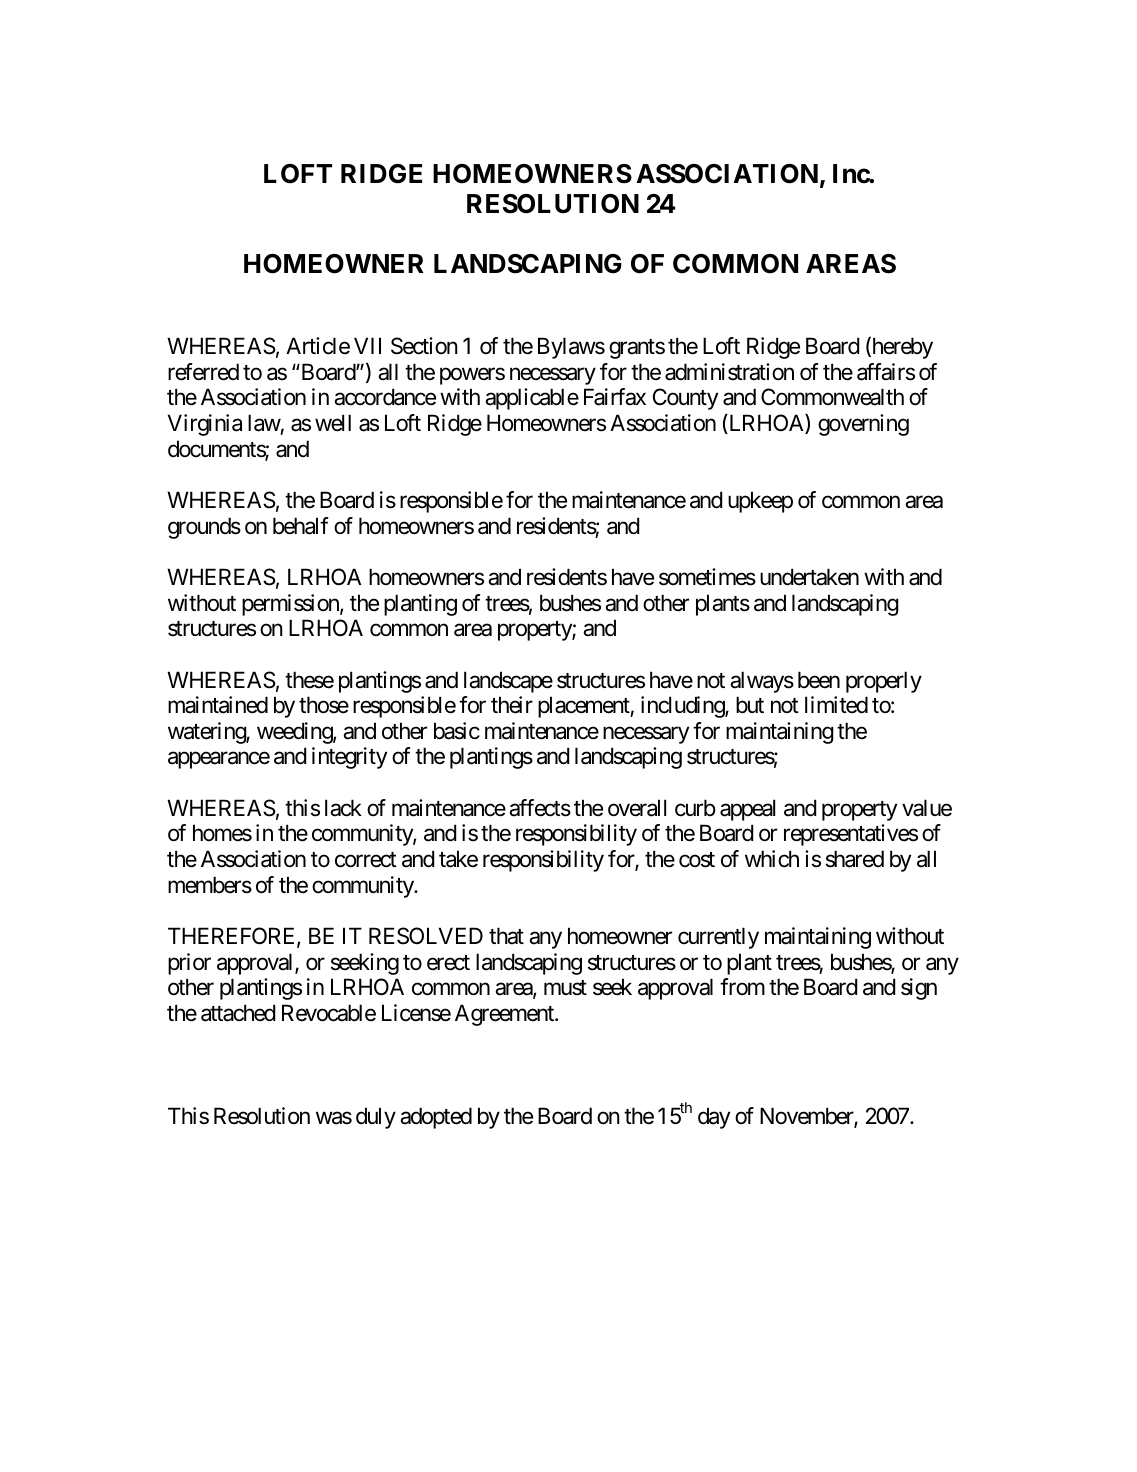 This image has height=1472, width=1137. Describe the element at coordinates (436, 1118) in the image. I see `adopted` at that location.
